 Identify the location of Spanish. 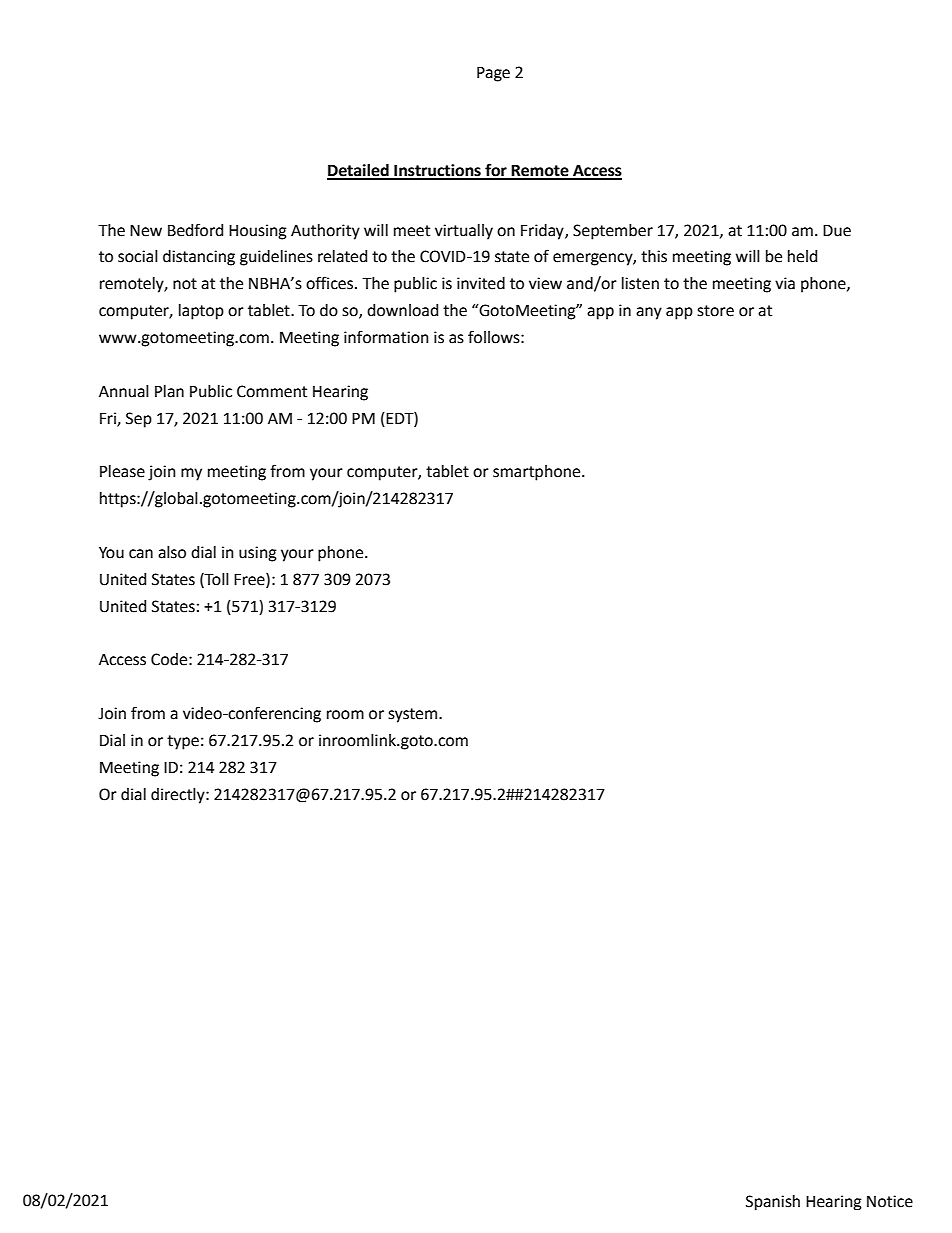
(773, 1202).
